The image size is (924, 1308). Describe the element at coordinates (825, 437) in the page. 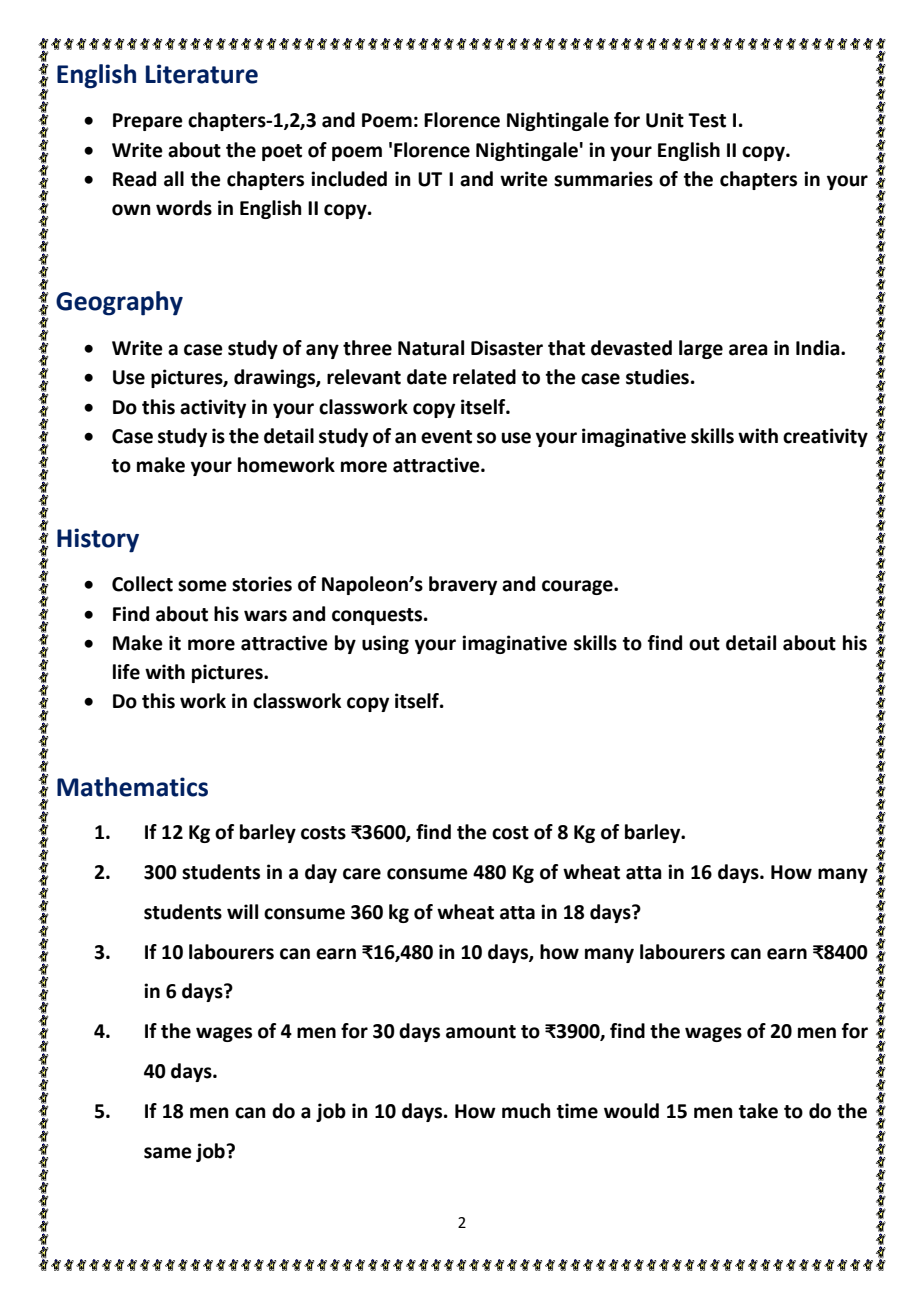

I see `creativity` at that location.
